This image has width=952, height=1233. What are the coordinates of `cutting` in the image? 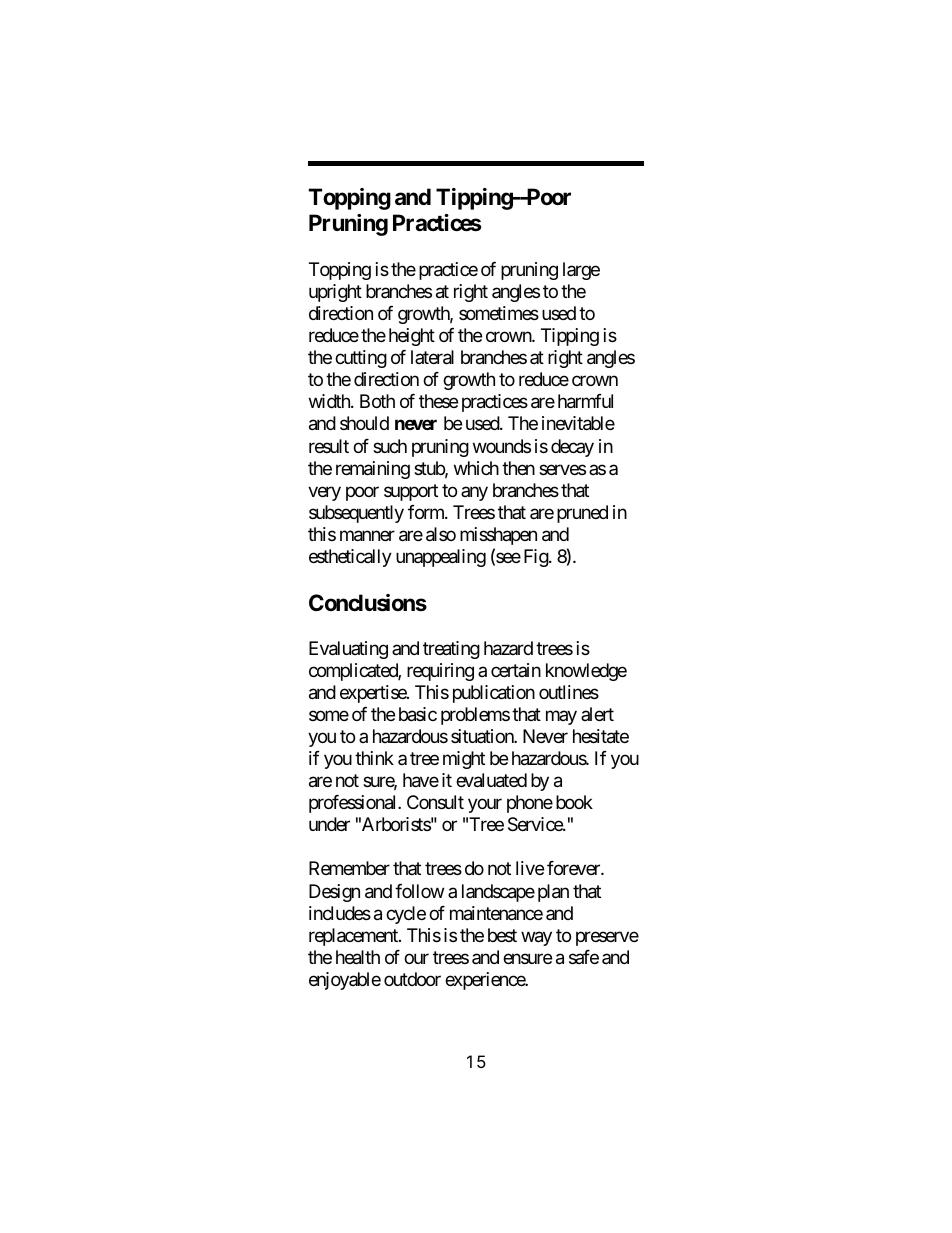 It's located at (361, 359).
